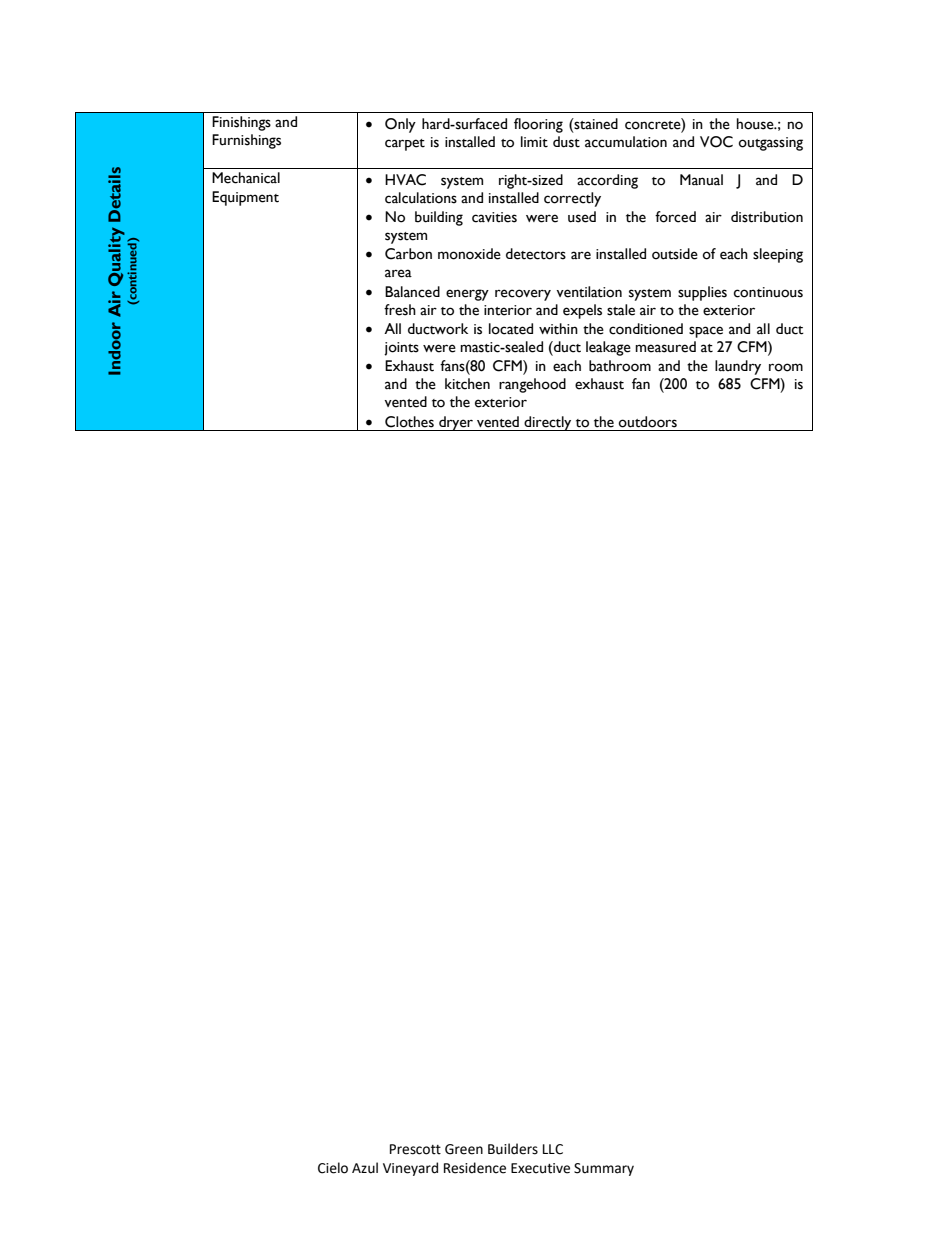 This screenshot has width=952, height=1233. I want to click on Azul, so click(365, 1168).
